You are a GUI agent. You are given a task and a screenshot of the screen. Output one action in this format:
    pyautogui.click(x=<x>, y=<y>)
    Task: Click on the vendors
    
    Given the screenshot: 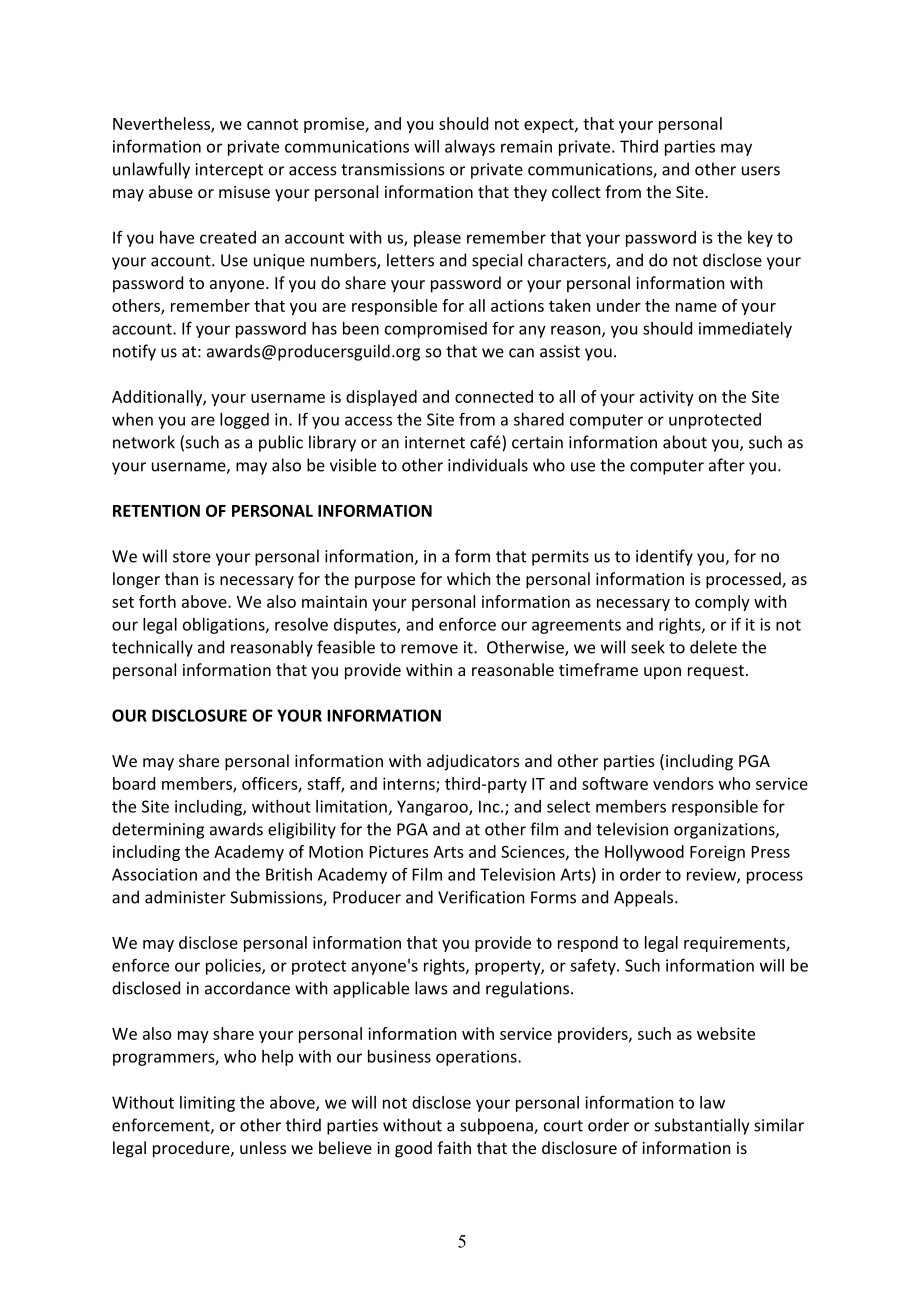 What is the action you would take?
    pyautogui.click(x=683, y=783)
